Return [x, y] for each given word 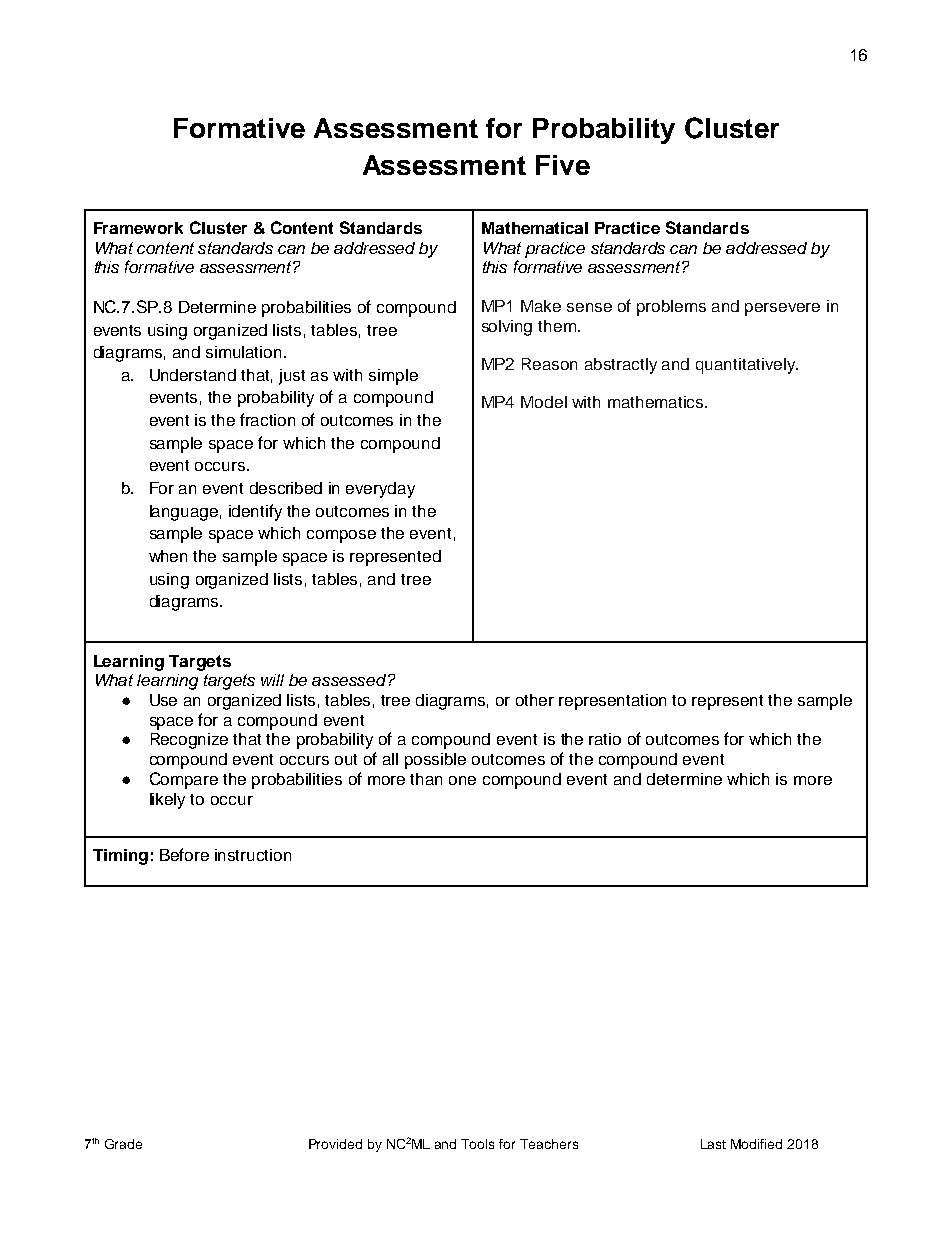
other [535, 700]
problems [671, 308]
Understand [193, 375]
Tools [477, 1144]
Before [184, 854]
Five [563, 165]
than [426, 779]
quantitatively [747, 366]
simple [393, 377]
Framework [138, 228]
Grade [123, 1144]
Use [163, 700]
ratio [605, 739]
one [462, 780]
